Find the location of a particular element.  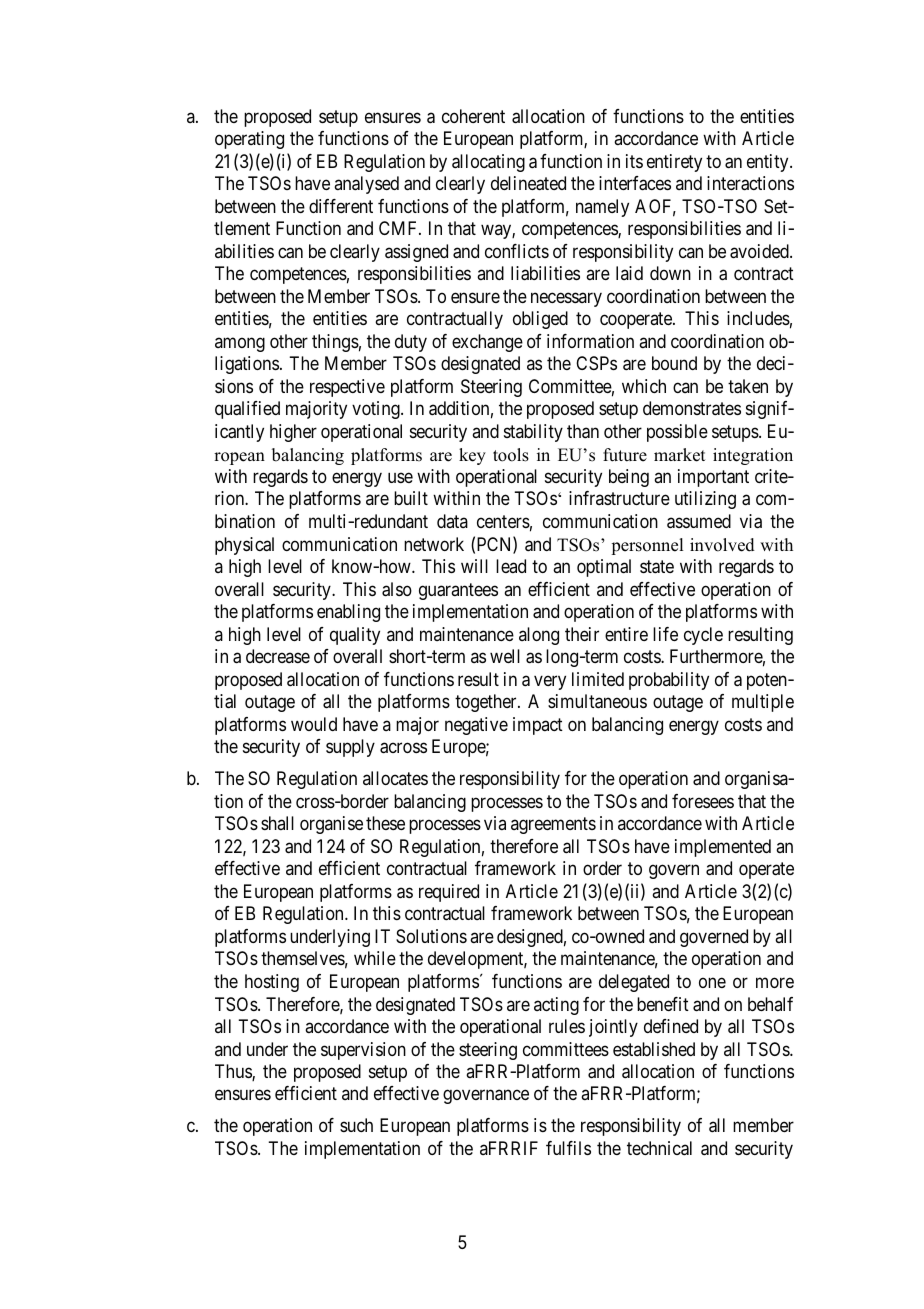

well is located at coordinates (505, 656).
